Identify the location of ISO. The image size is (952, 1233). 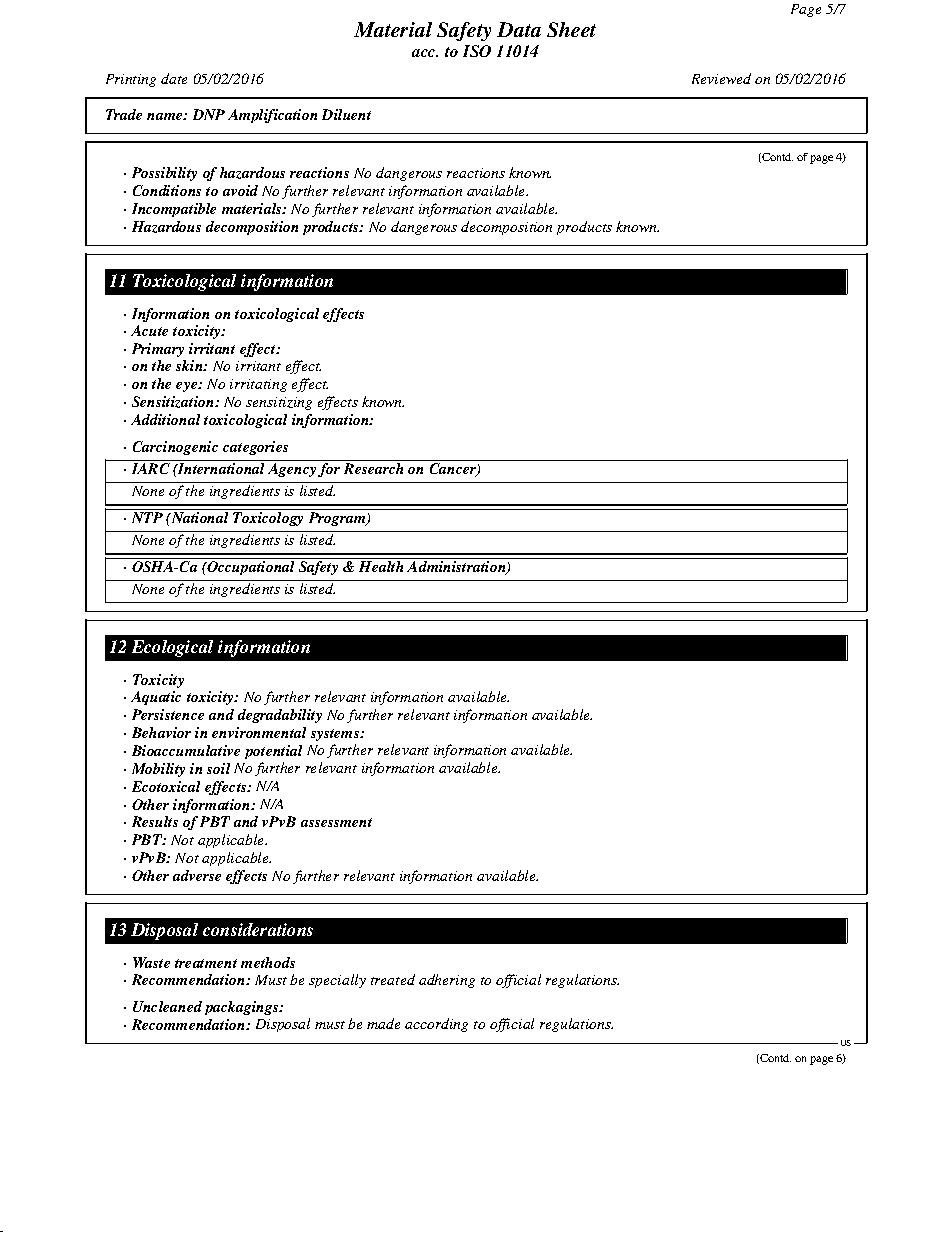
(477, 51).
